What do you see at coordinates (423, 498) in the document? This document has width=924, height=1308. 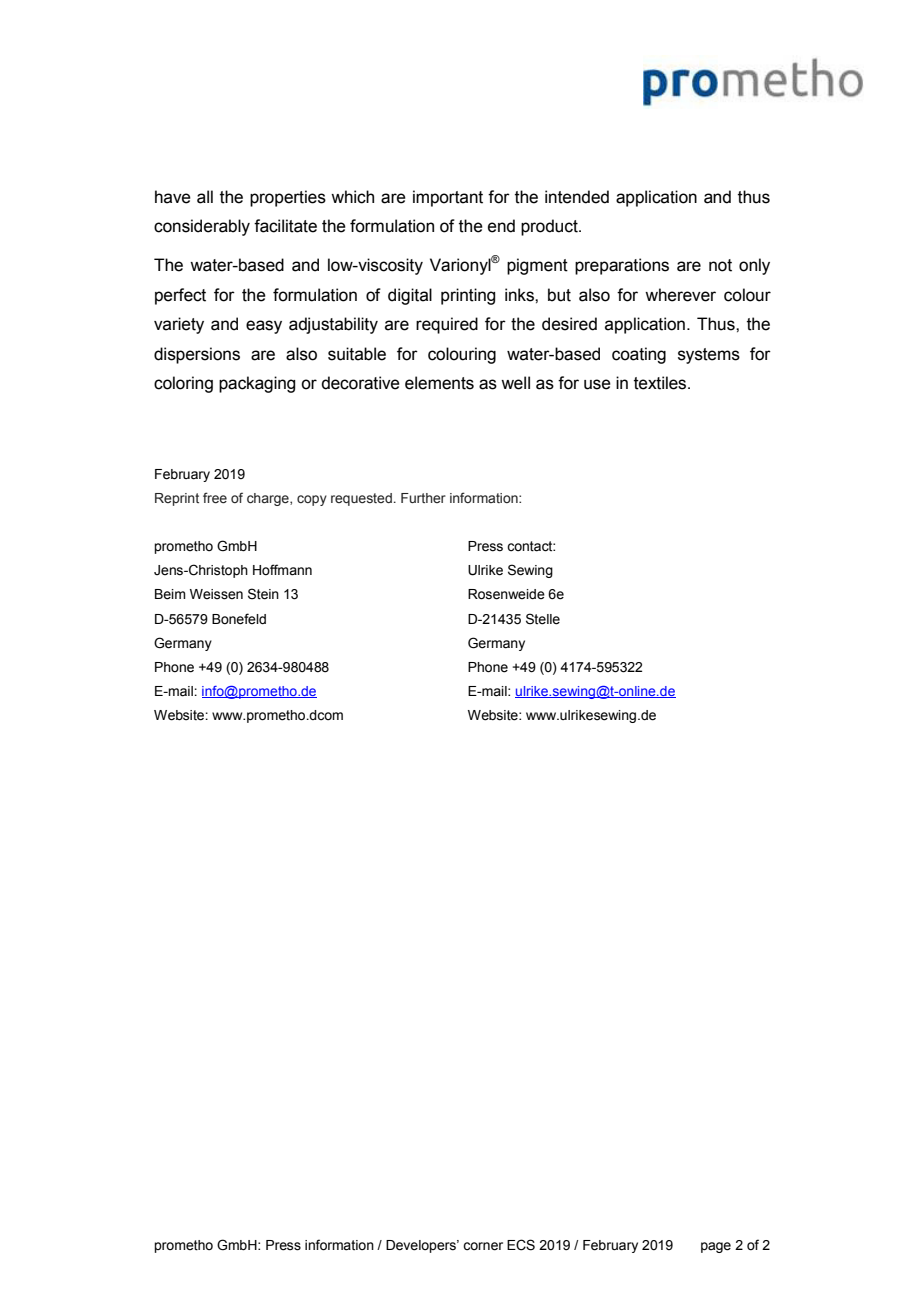 I see `Further` at bounding box center [423, 498].
